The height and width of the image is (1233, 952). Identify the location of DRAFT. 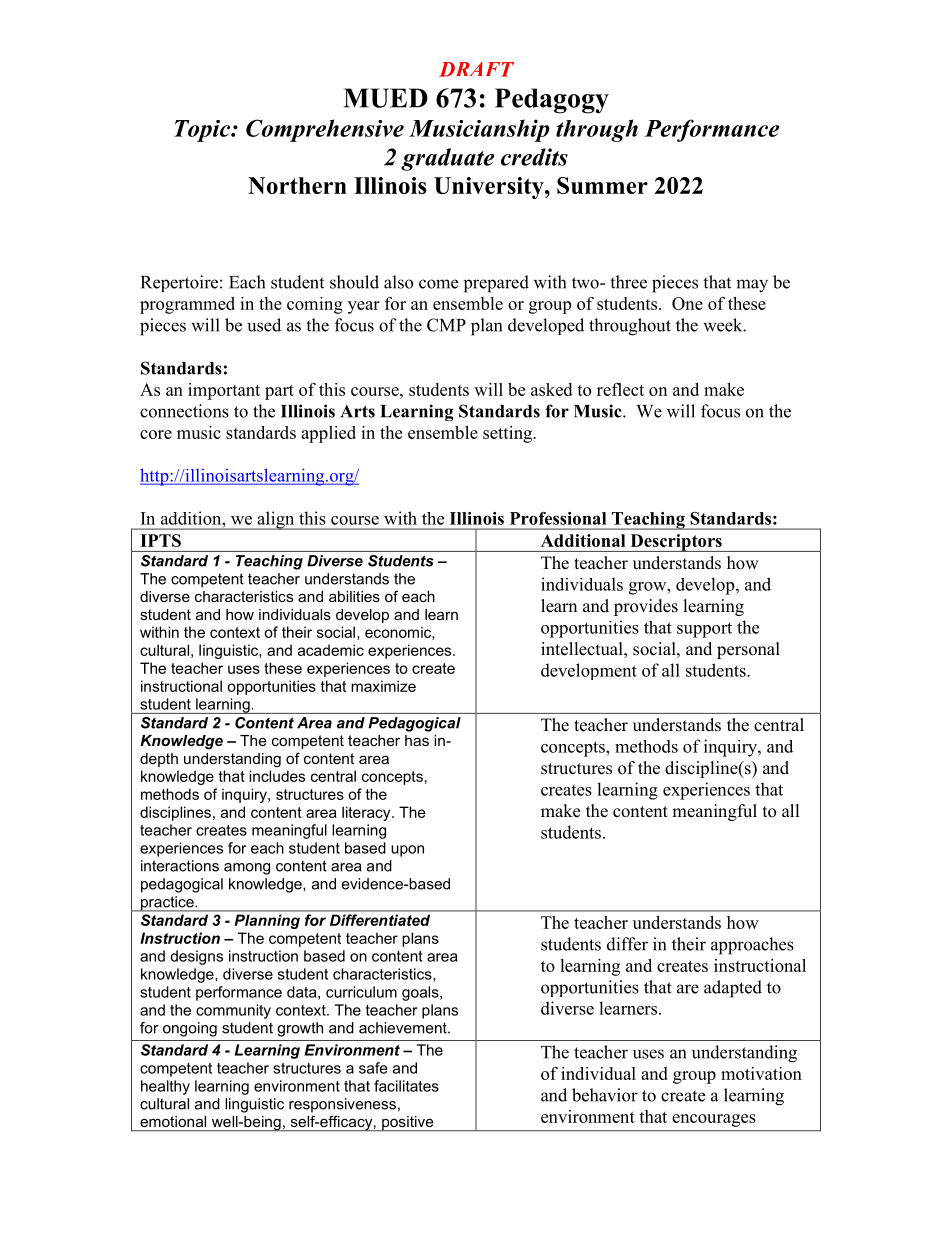
(476, 69).
